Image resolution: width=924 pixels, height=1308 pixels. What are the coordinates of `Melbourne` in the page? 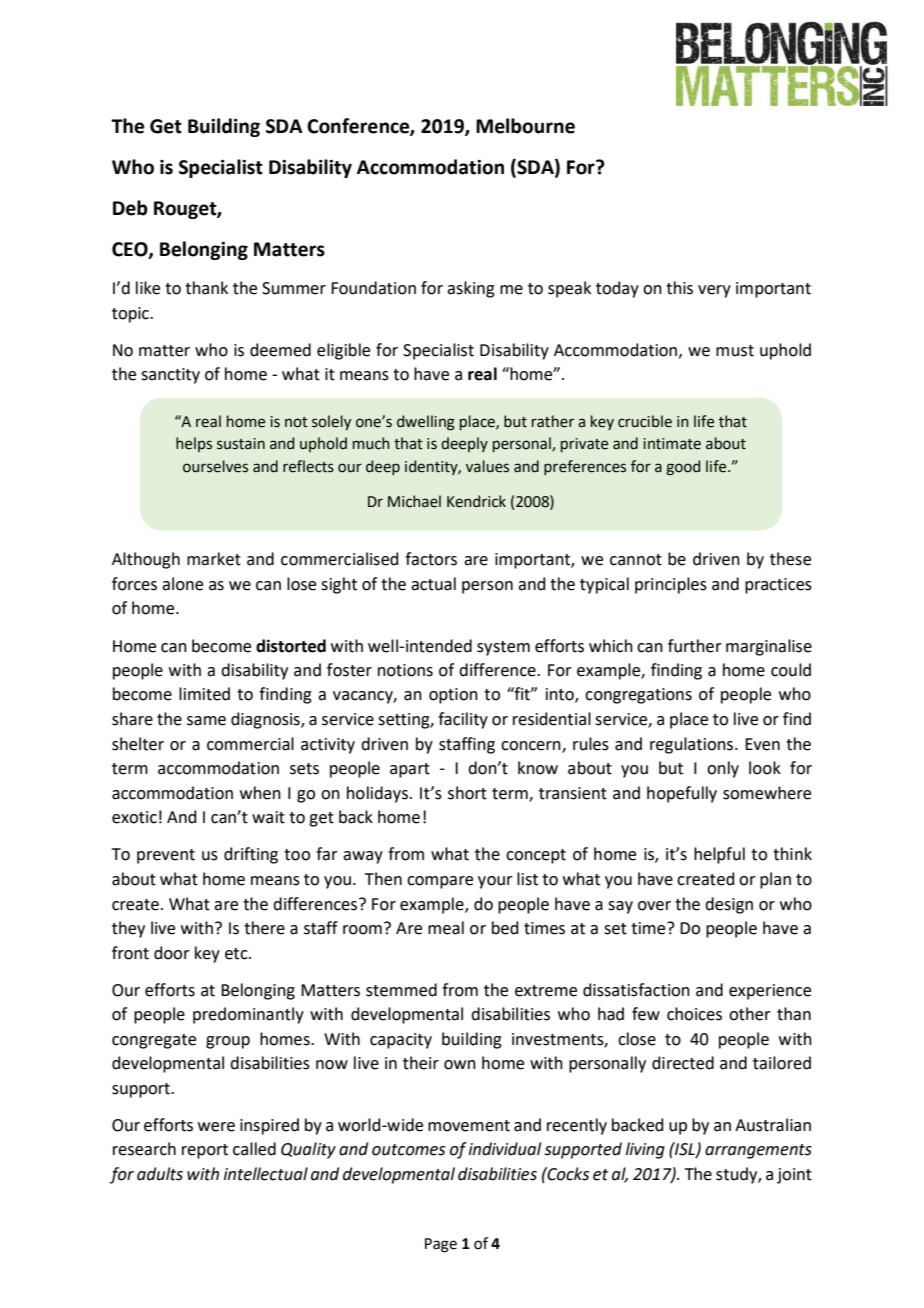 It's located at (525, 126).
